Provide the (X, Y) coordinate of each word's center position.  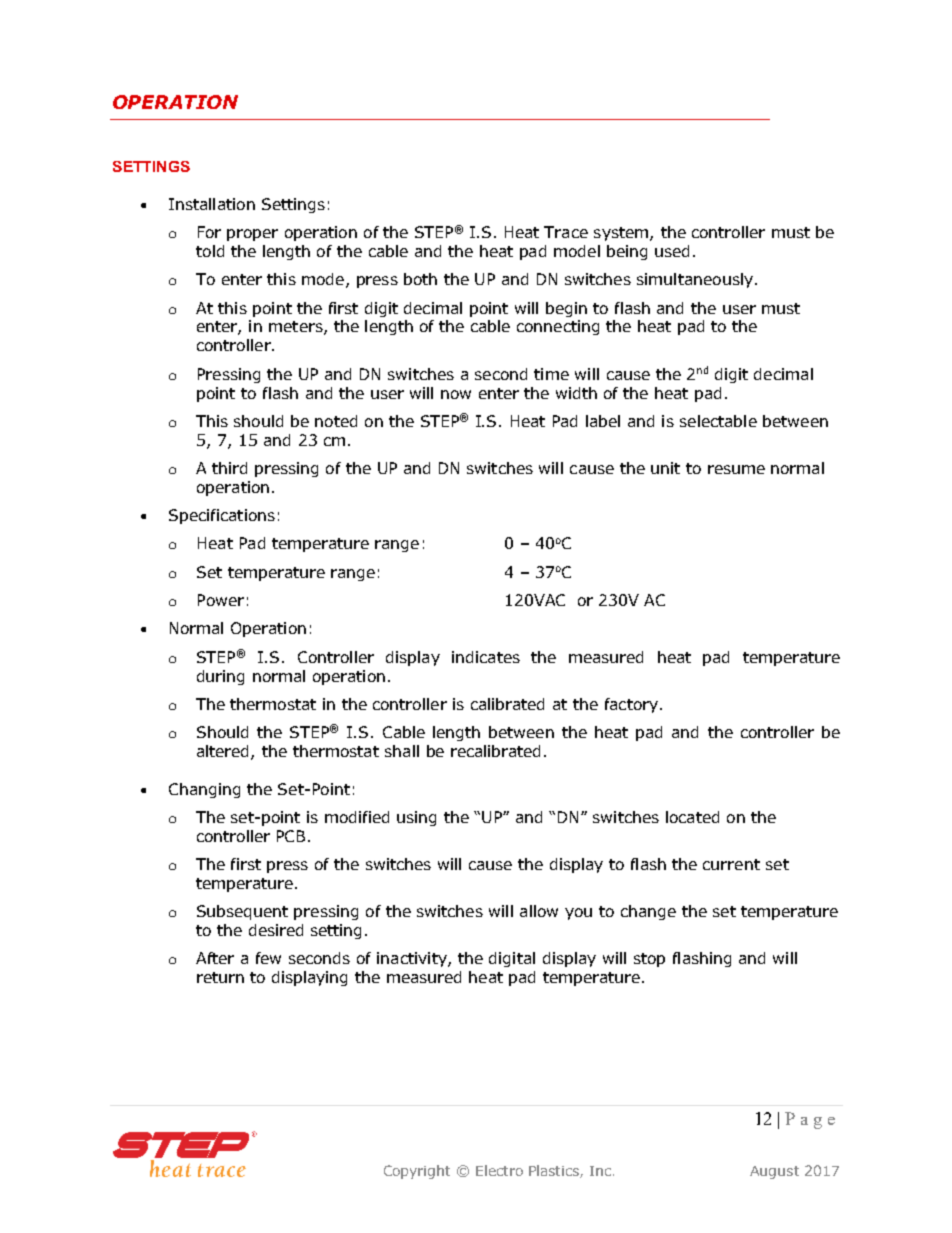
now (456, 394)
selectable (718, 421)
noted (336, 421)
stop (649, 960)
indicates (486, 657)
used (672, 251)
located (692, 817)
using (416, 818)
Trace (566, 232)
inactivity (413, 959)
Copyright (417, 1172)
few (268, 958)
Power (221, 600)
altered (224, 752)
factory (631, 705)
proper (252, 235)
